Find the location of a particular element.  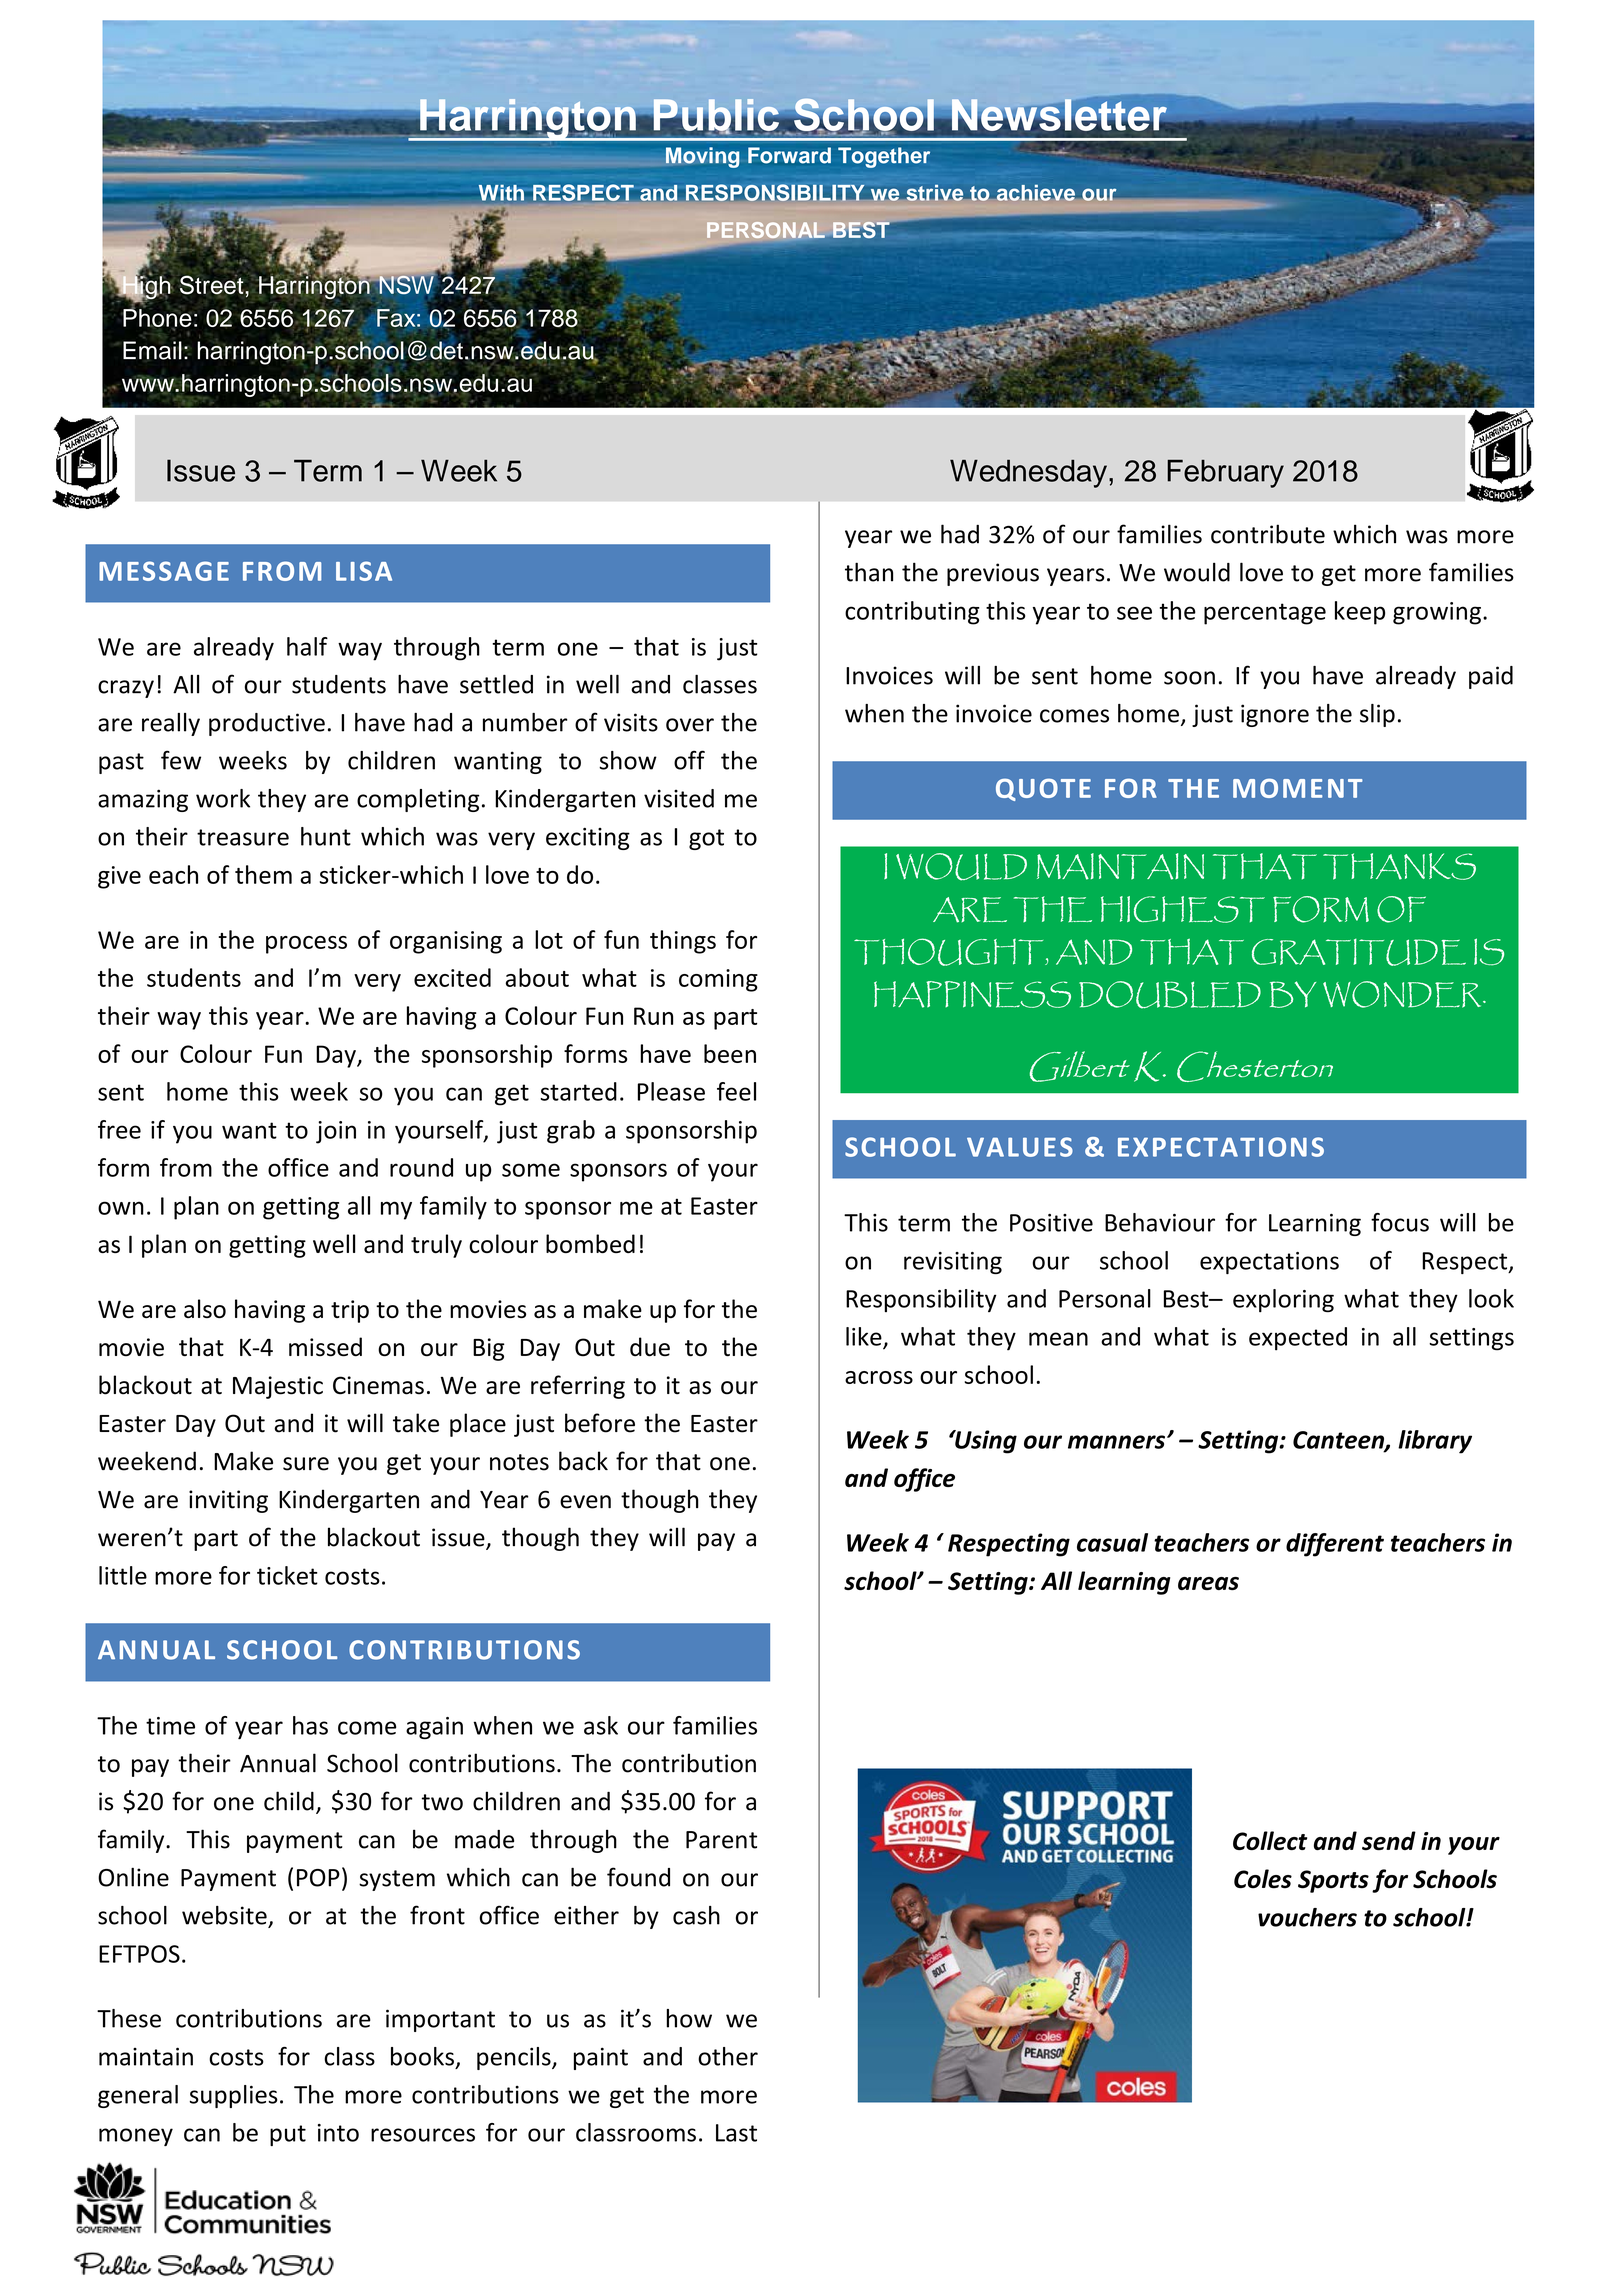

MOMENT is located at coordinates (1298, 788).
